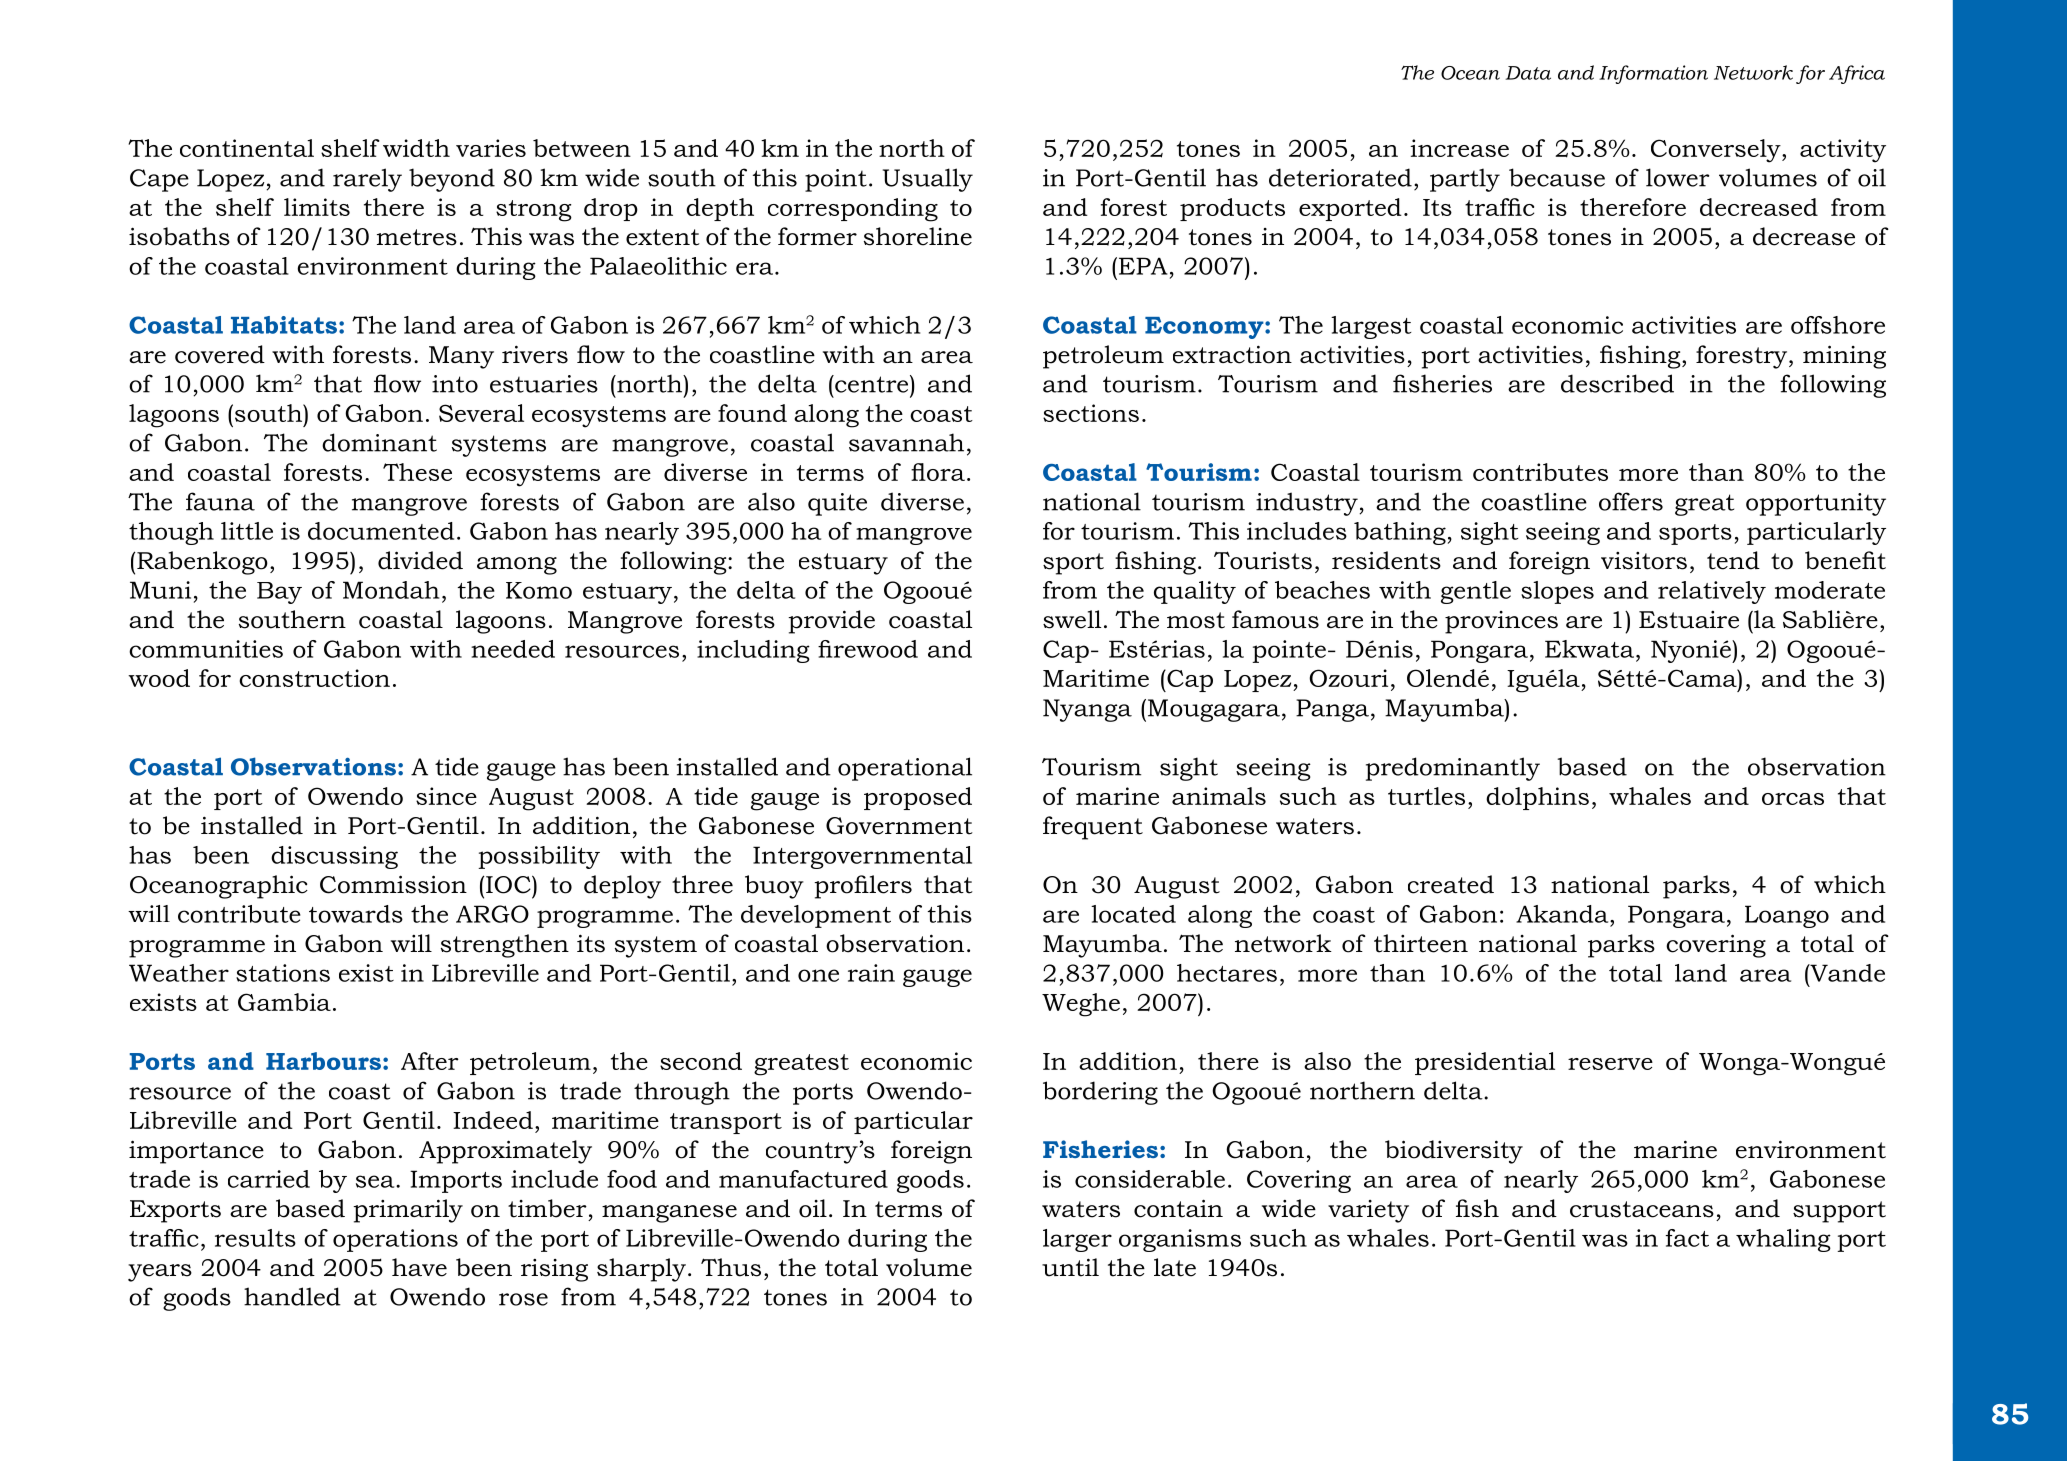  Describe the element at coordinates (1653, 74) in the screenshot. I see `Information` at that location.
